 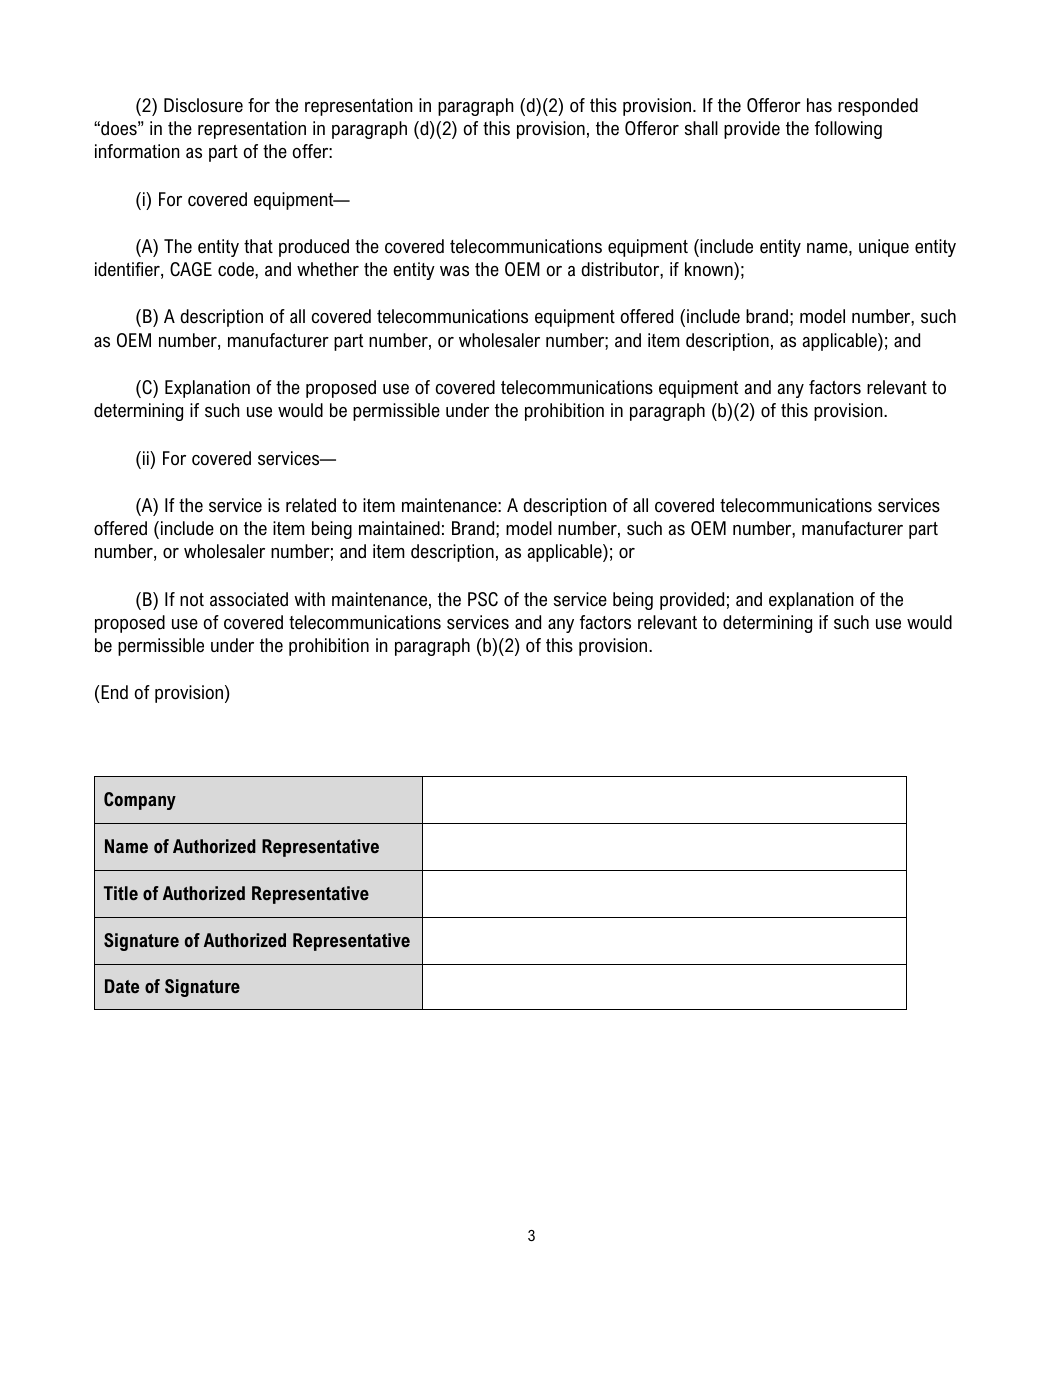 I want to click on maintained, so click(x=399, y=528).
